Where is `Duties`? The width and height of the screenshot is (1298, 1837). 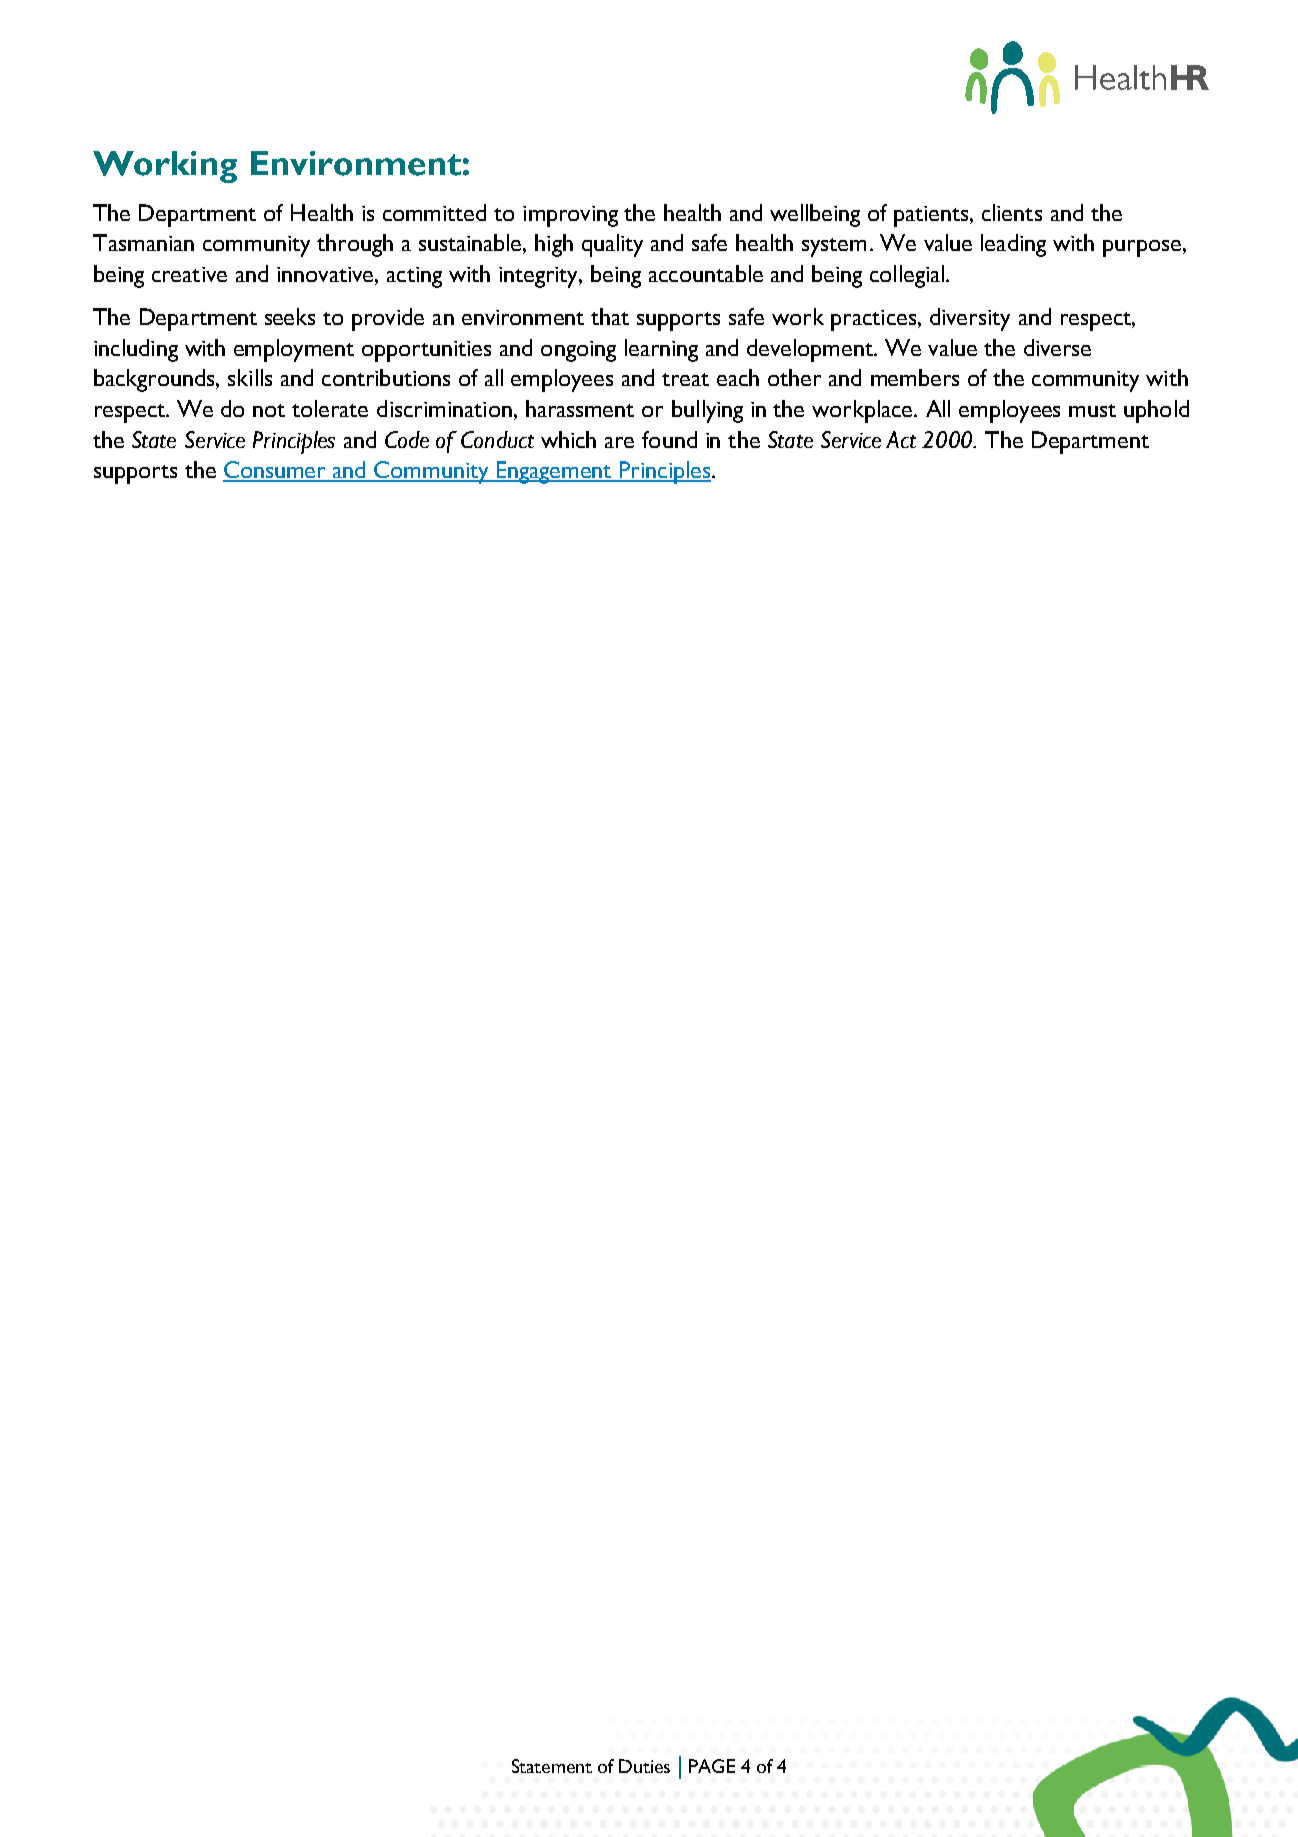
Duties is located at coordinates (644, 1766).
